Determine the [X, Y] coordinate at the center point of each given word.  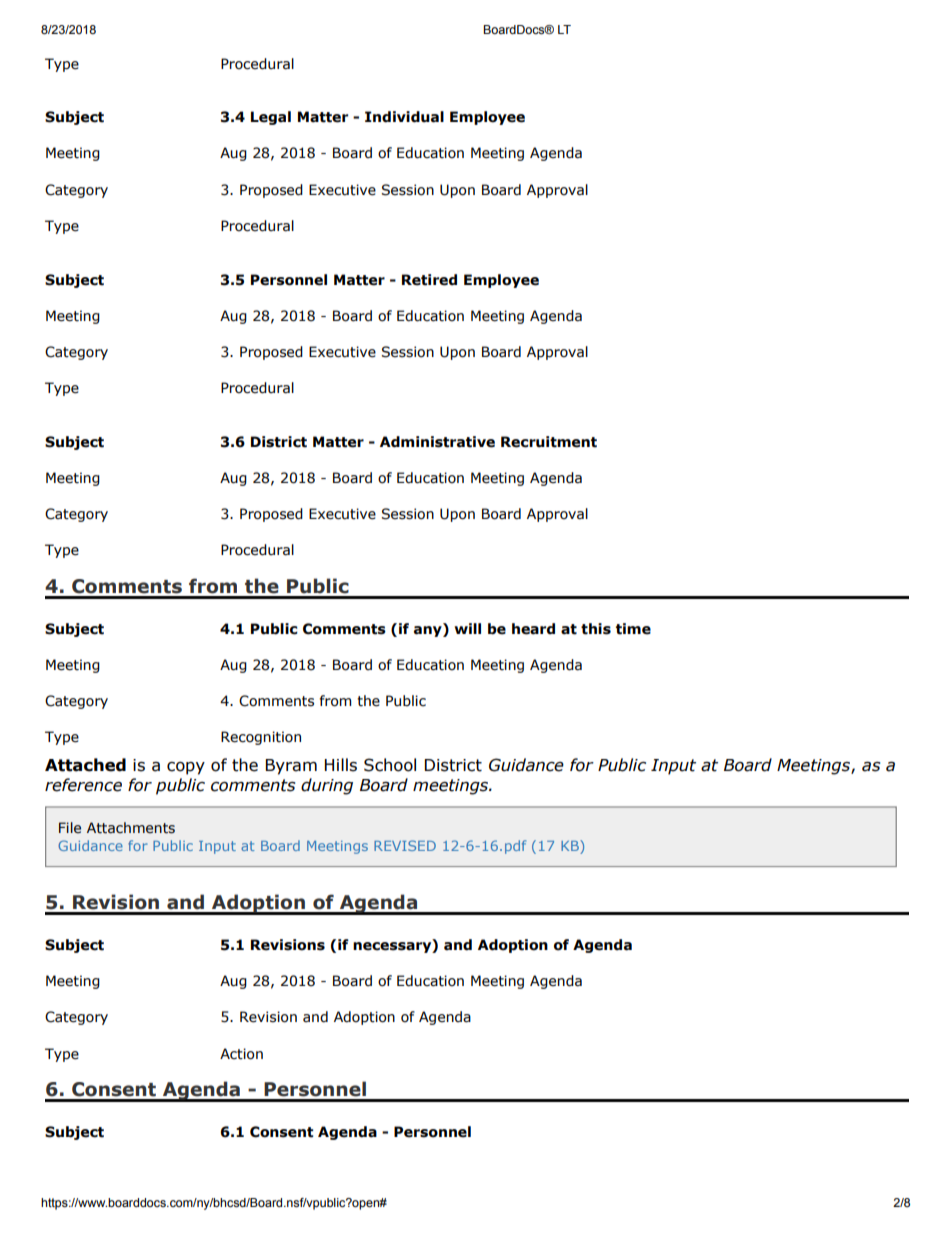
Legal [271, 118]
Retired [429, 280]
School [390, 765]
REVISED [405, 845]
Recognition [261, 738]
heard [533, 629]
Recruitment [549, 442]
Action [241, 1054]
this [596, 629]
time [633, 629]
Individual [404, 117]
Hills [341, 765]
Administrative [437, 442]
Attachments [131, 828]
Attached [85, 765]
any [429, 630]
